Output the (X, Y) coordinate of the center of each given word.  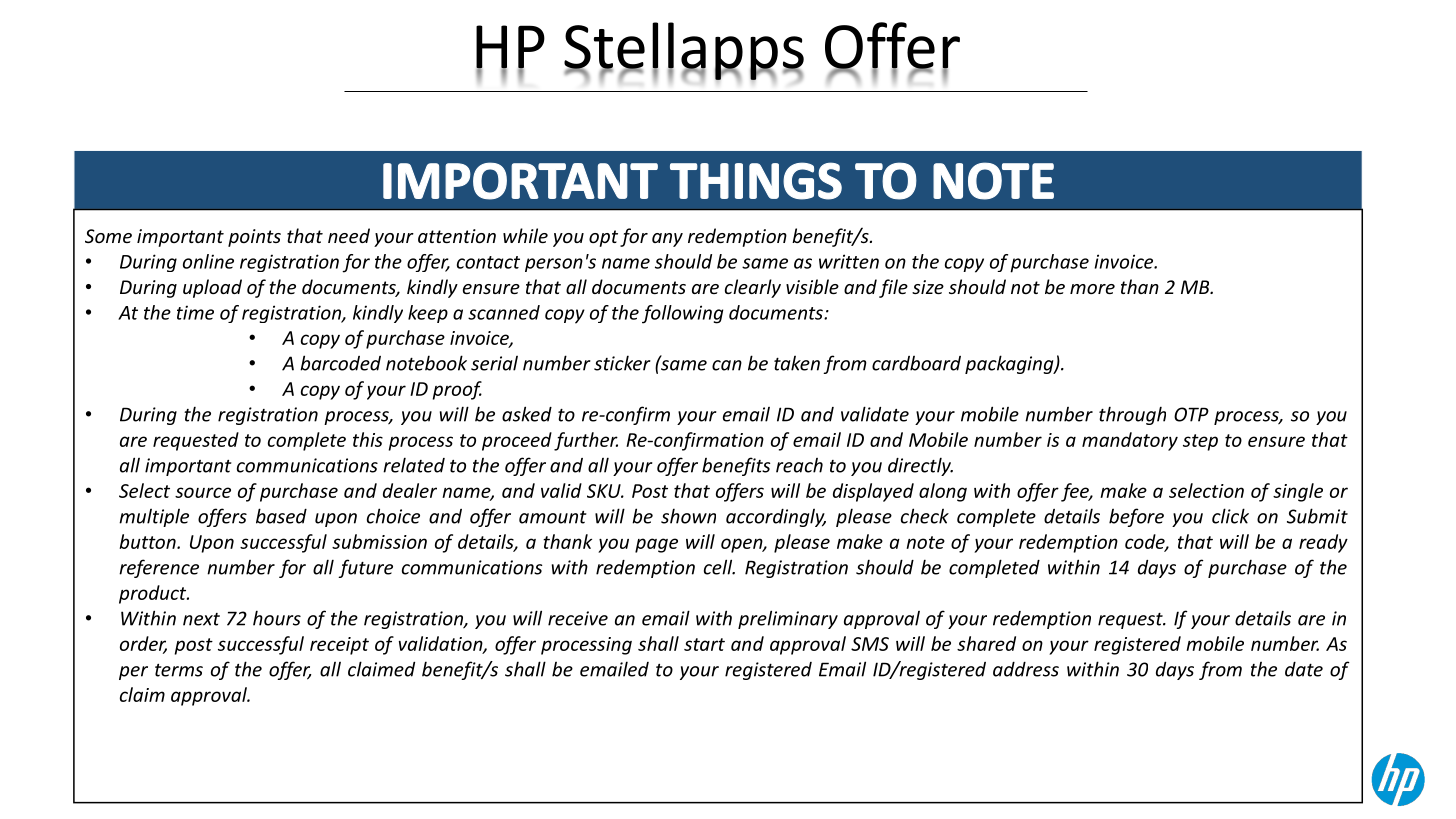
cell (719, 567)
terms (179, 670)
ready (1323, 543)
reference (159, 568)
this (368, 439)
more (1092, 289)
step (1200, 442)
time (195, 312)
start (704, 644)
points (254, 238)
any (667, 240)
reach (799, 465)
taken (797, 363)
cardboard (916, 363)
